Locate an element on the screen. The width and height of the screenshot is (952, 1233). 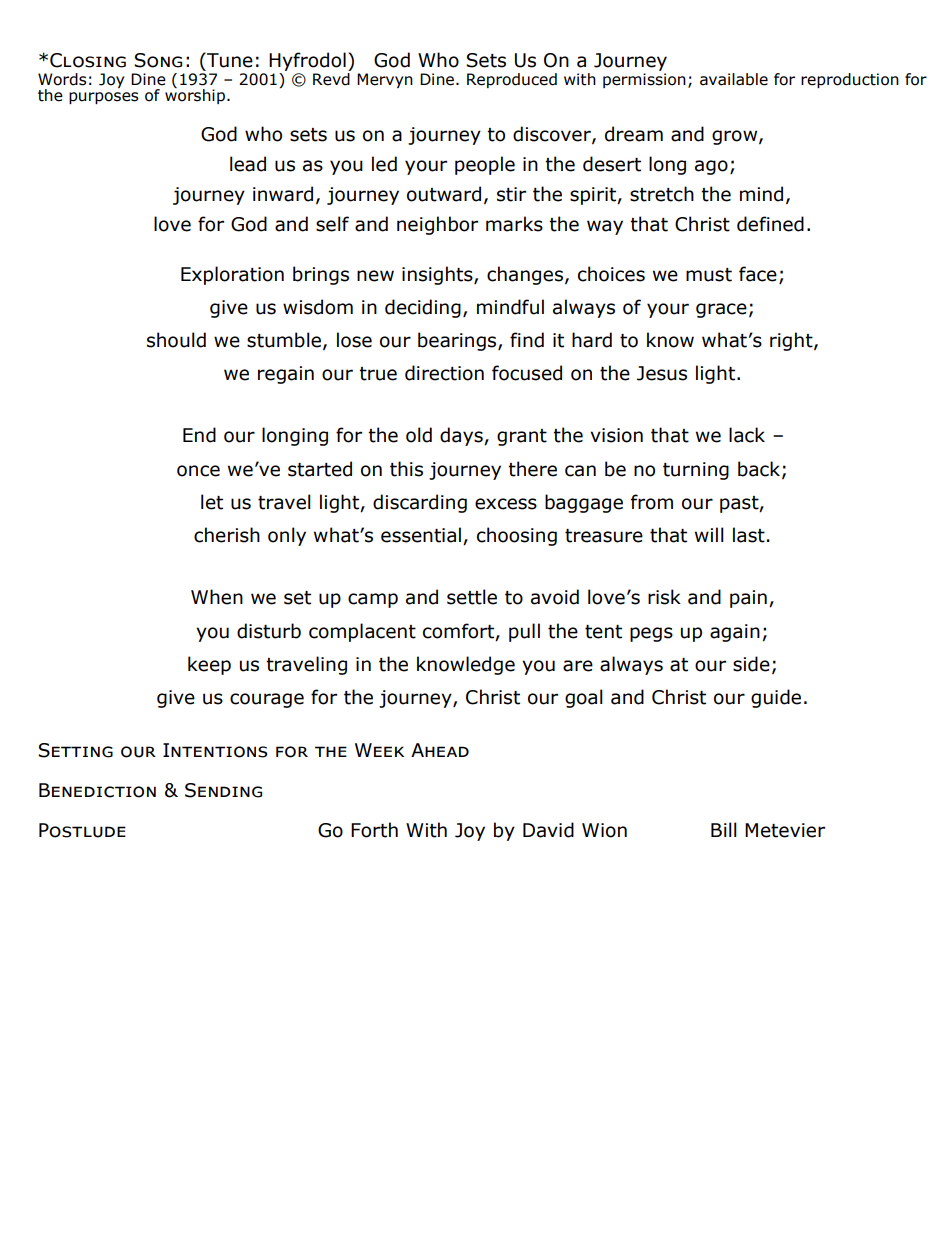
Exploration is located at coordinates (232, 275).
